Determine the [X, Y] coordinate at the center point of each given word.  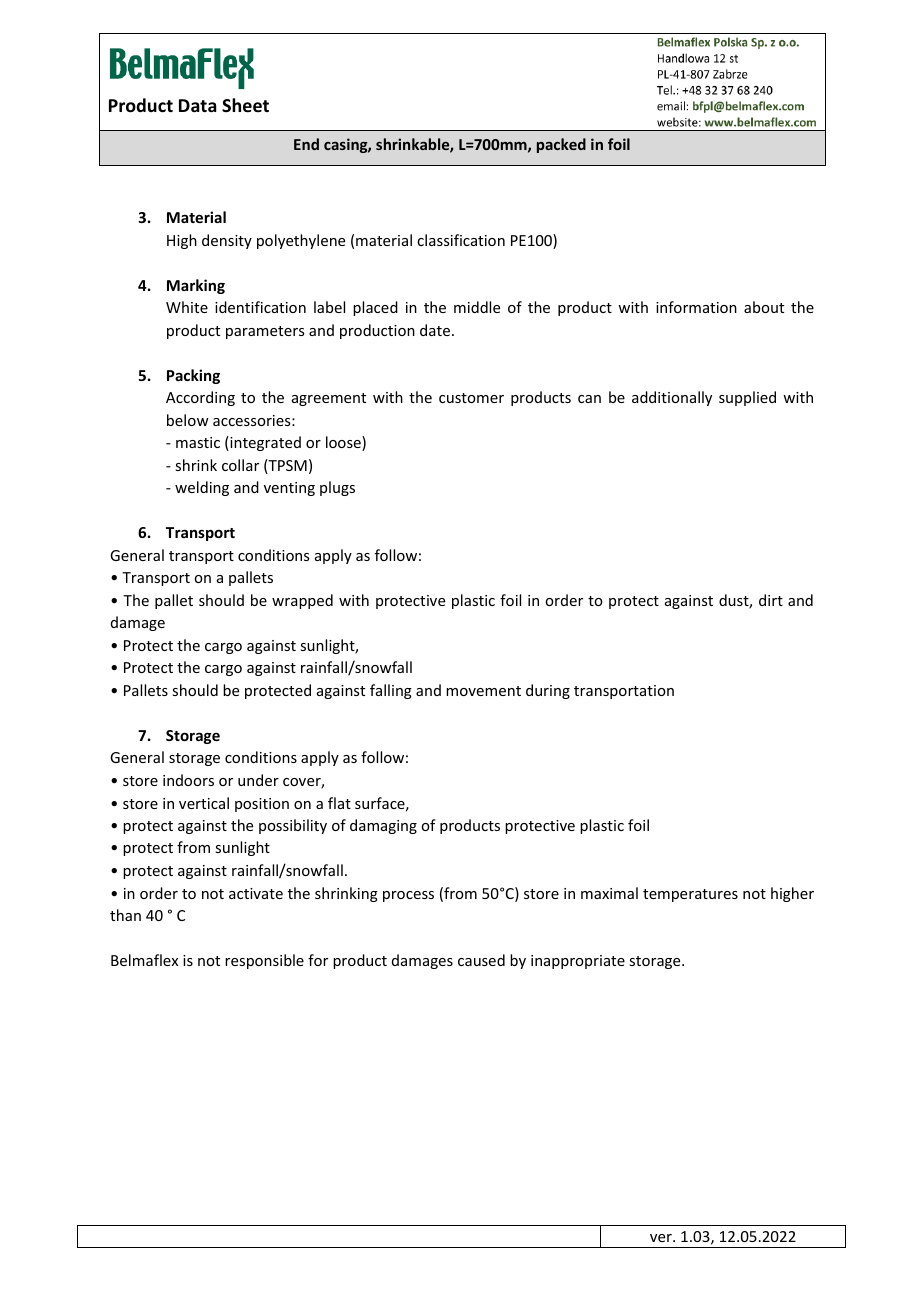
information [696, 307]
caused [481, 960]
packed [561, 145]
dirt [771, 600]
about [764, 307]
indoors [188, 780]
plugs [337, 488]
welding [202, 488]
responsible [264, 961]
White [187, 307]
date [435, 330]
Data [198, 105]
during [548, 691]
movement [483, 691]
